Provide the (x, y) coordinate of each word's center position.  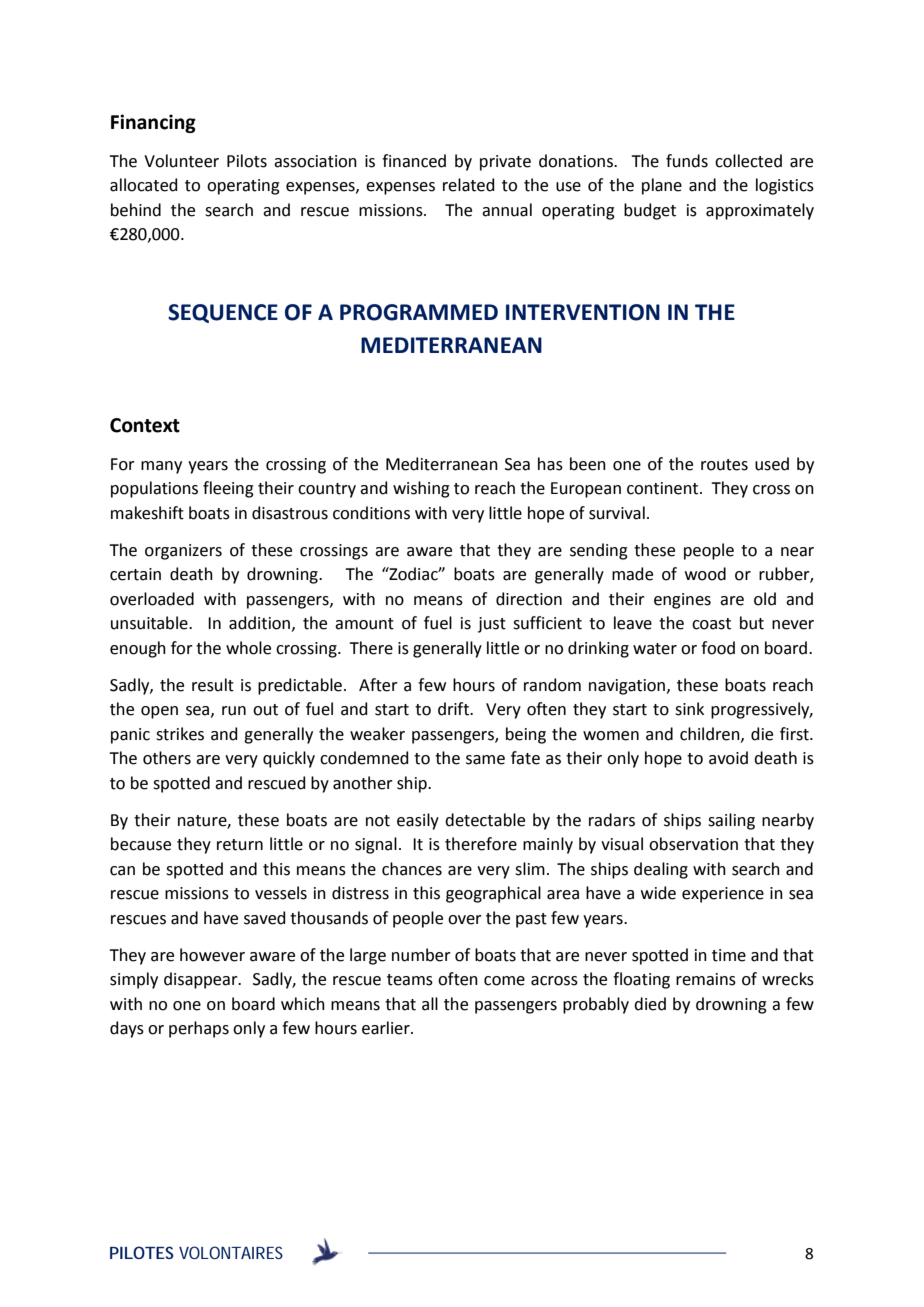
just (492, 625)
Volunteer (181, 161)
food (718, 648)
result (213, 685)
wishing (421, 489)
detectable (485, 820)
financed (414, 161)
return (240, 845)
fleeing (228, 489)
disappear (202, 980)
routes (724, 465)
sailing (731, 821)
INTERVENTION (583, 312)
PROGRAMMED (419, 312)
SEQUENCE (223, 313)
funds (687, 161)
